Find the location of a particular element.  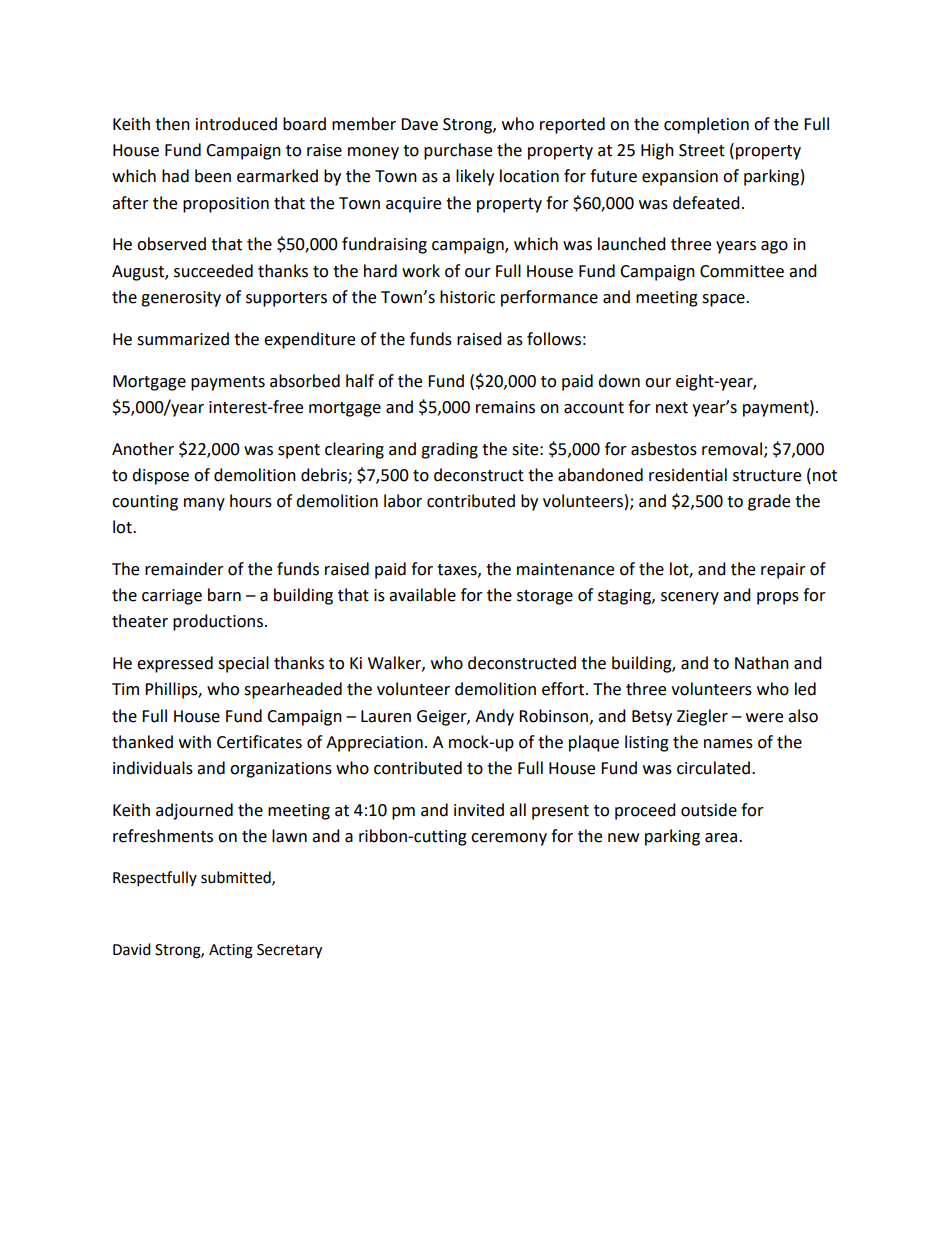

been is located at coordinates (213, 176).
